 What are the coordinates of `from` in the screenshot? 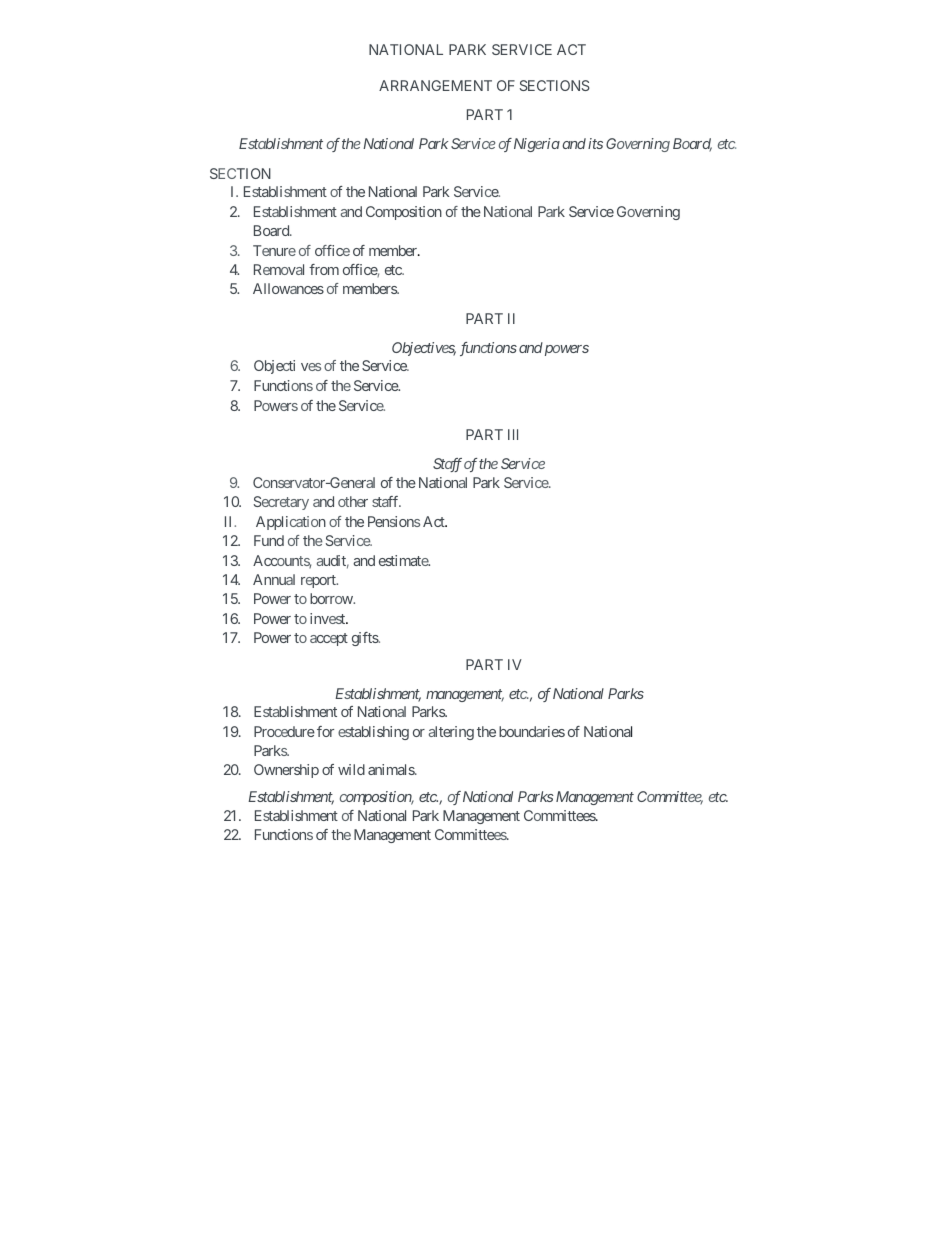 It's located at (324, 269).
